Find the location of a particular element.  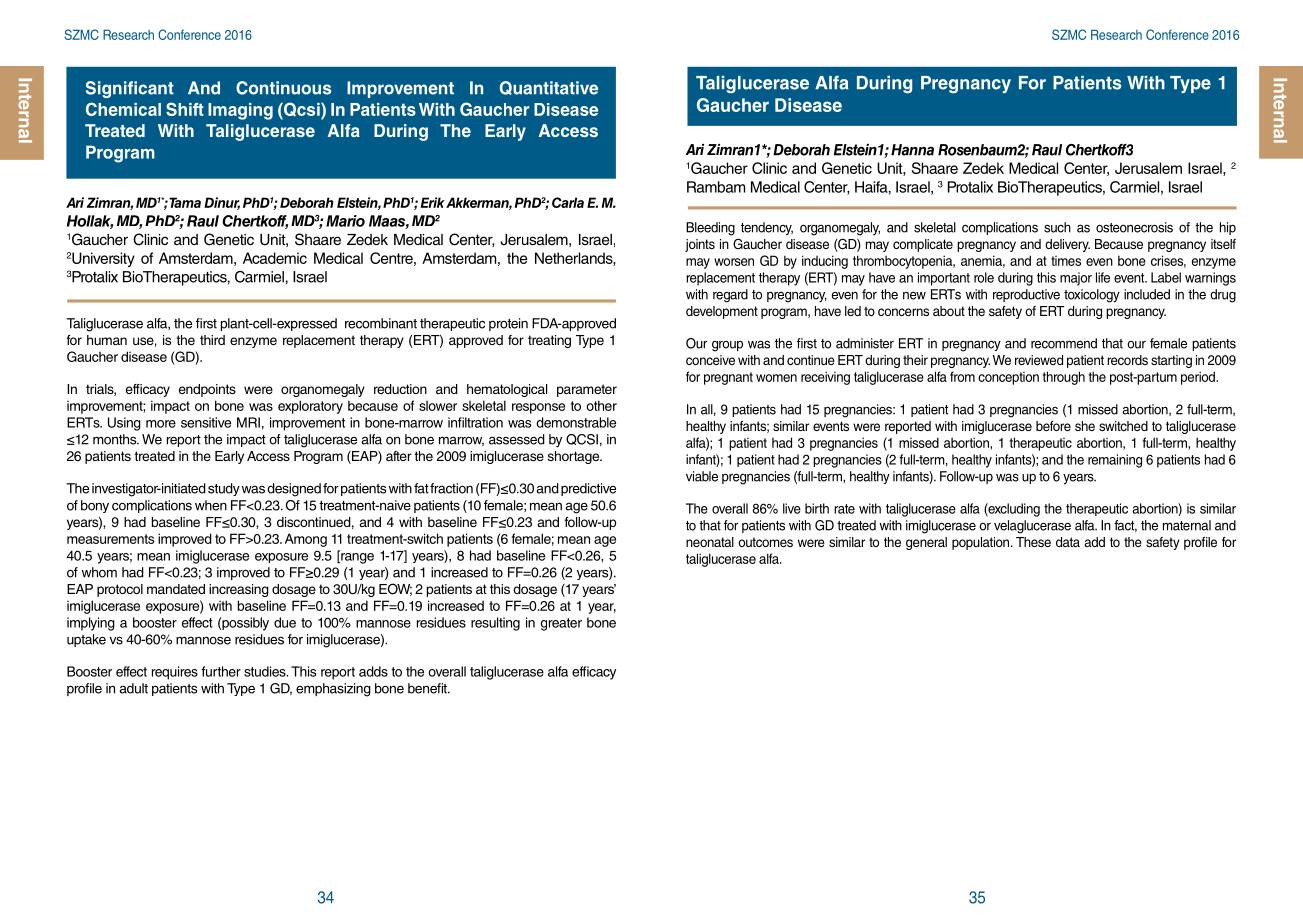

Quantitative is located at coordinates (549, 88).
